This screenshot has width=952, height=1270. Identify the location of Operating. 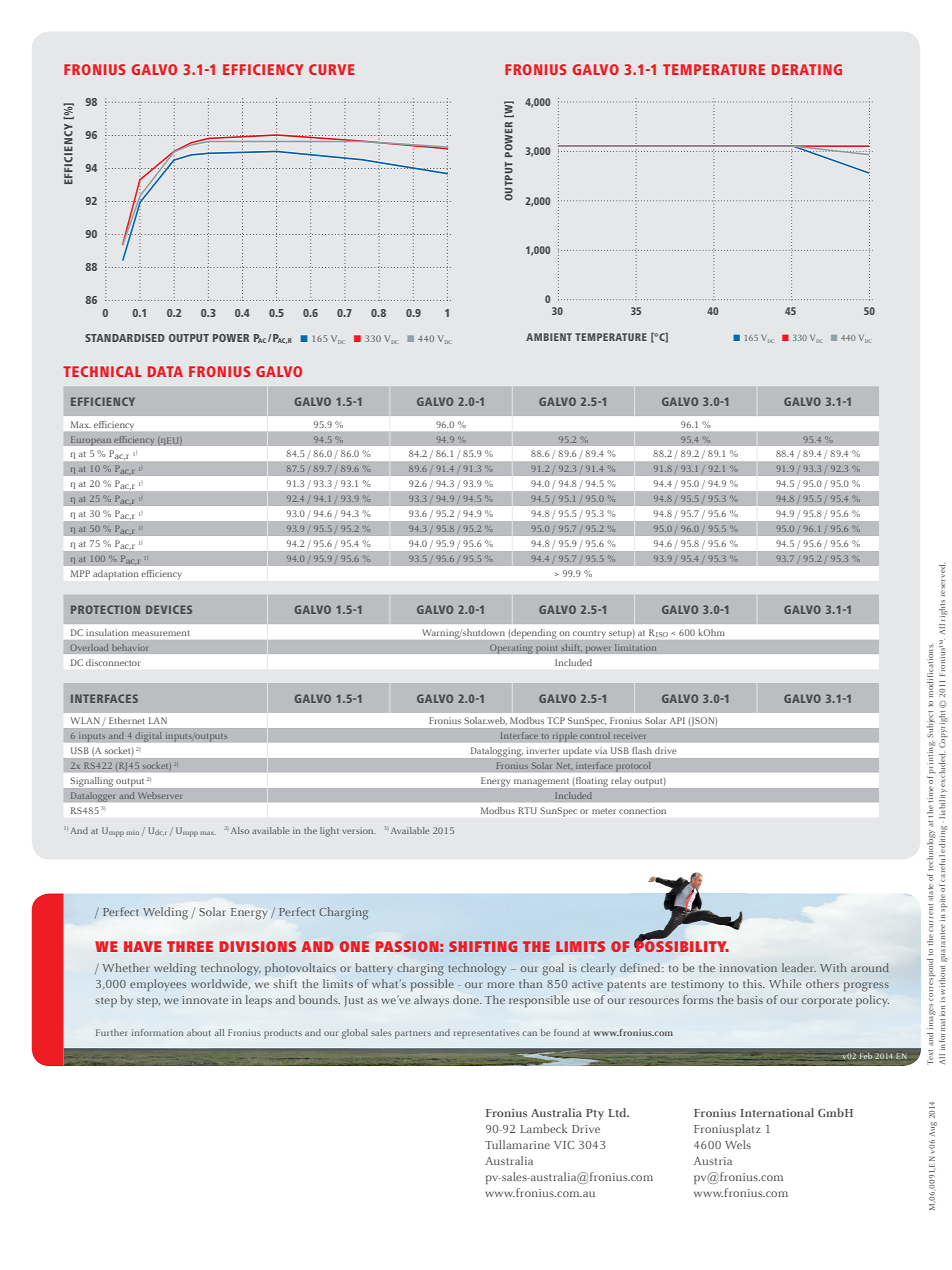
(511, 649).
